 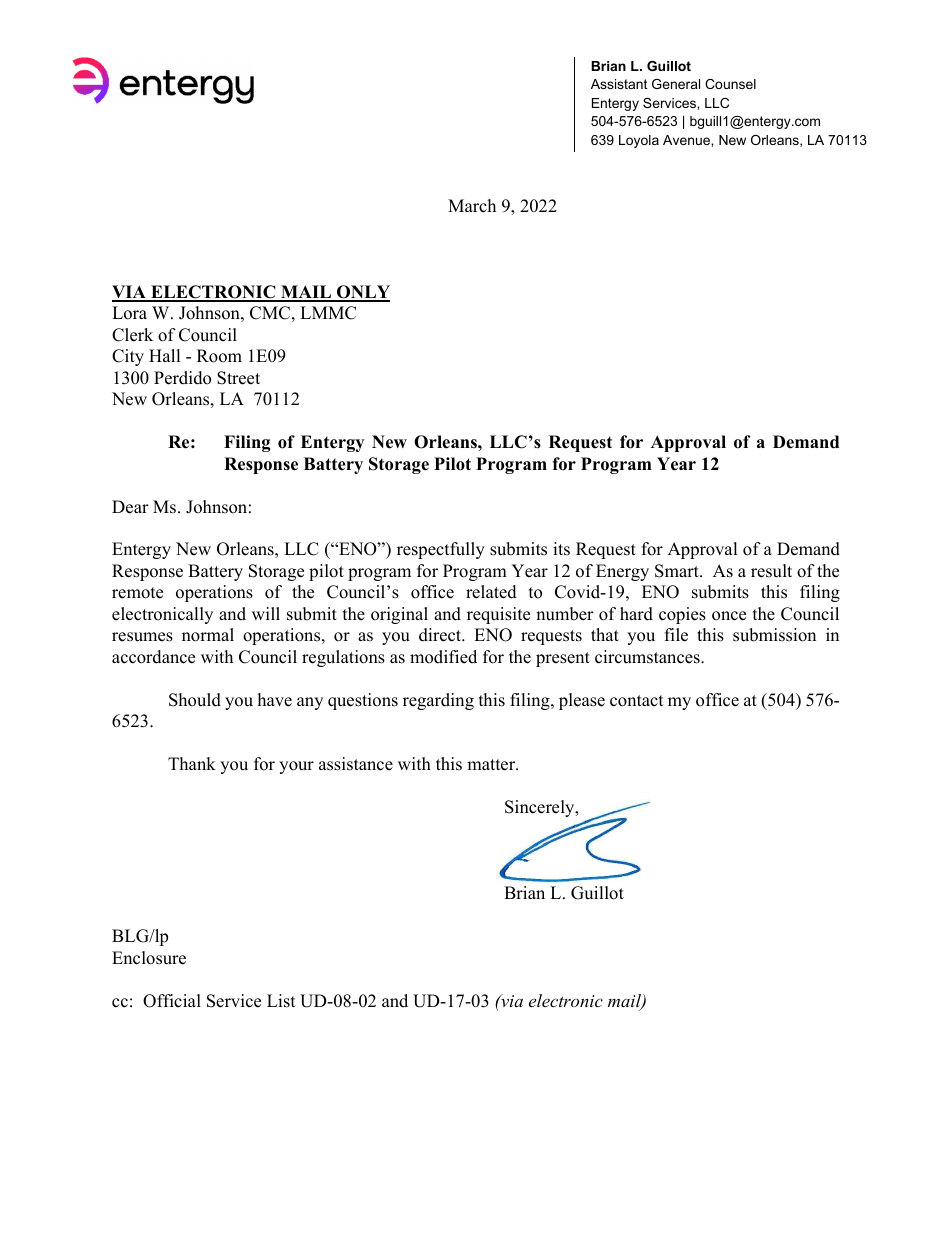 I want to click on respectfully, so click(x=441, y=550).
